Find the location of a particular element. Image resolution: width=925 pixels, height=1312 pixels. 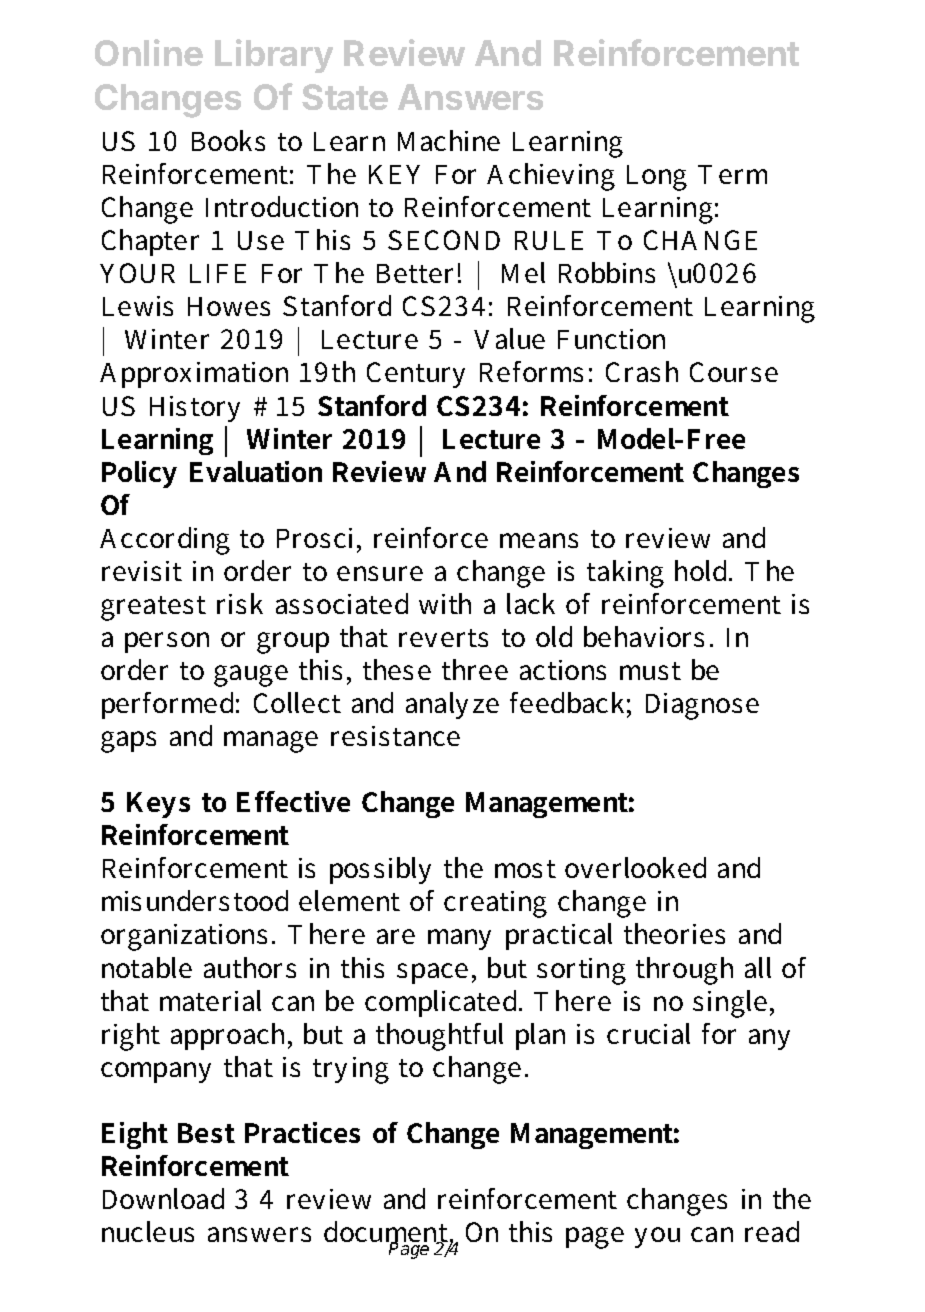

Books is located at coordinates (228, 140).
